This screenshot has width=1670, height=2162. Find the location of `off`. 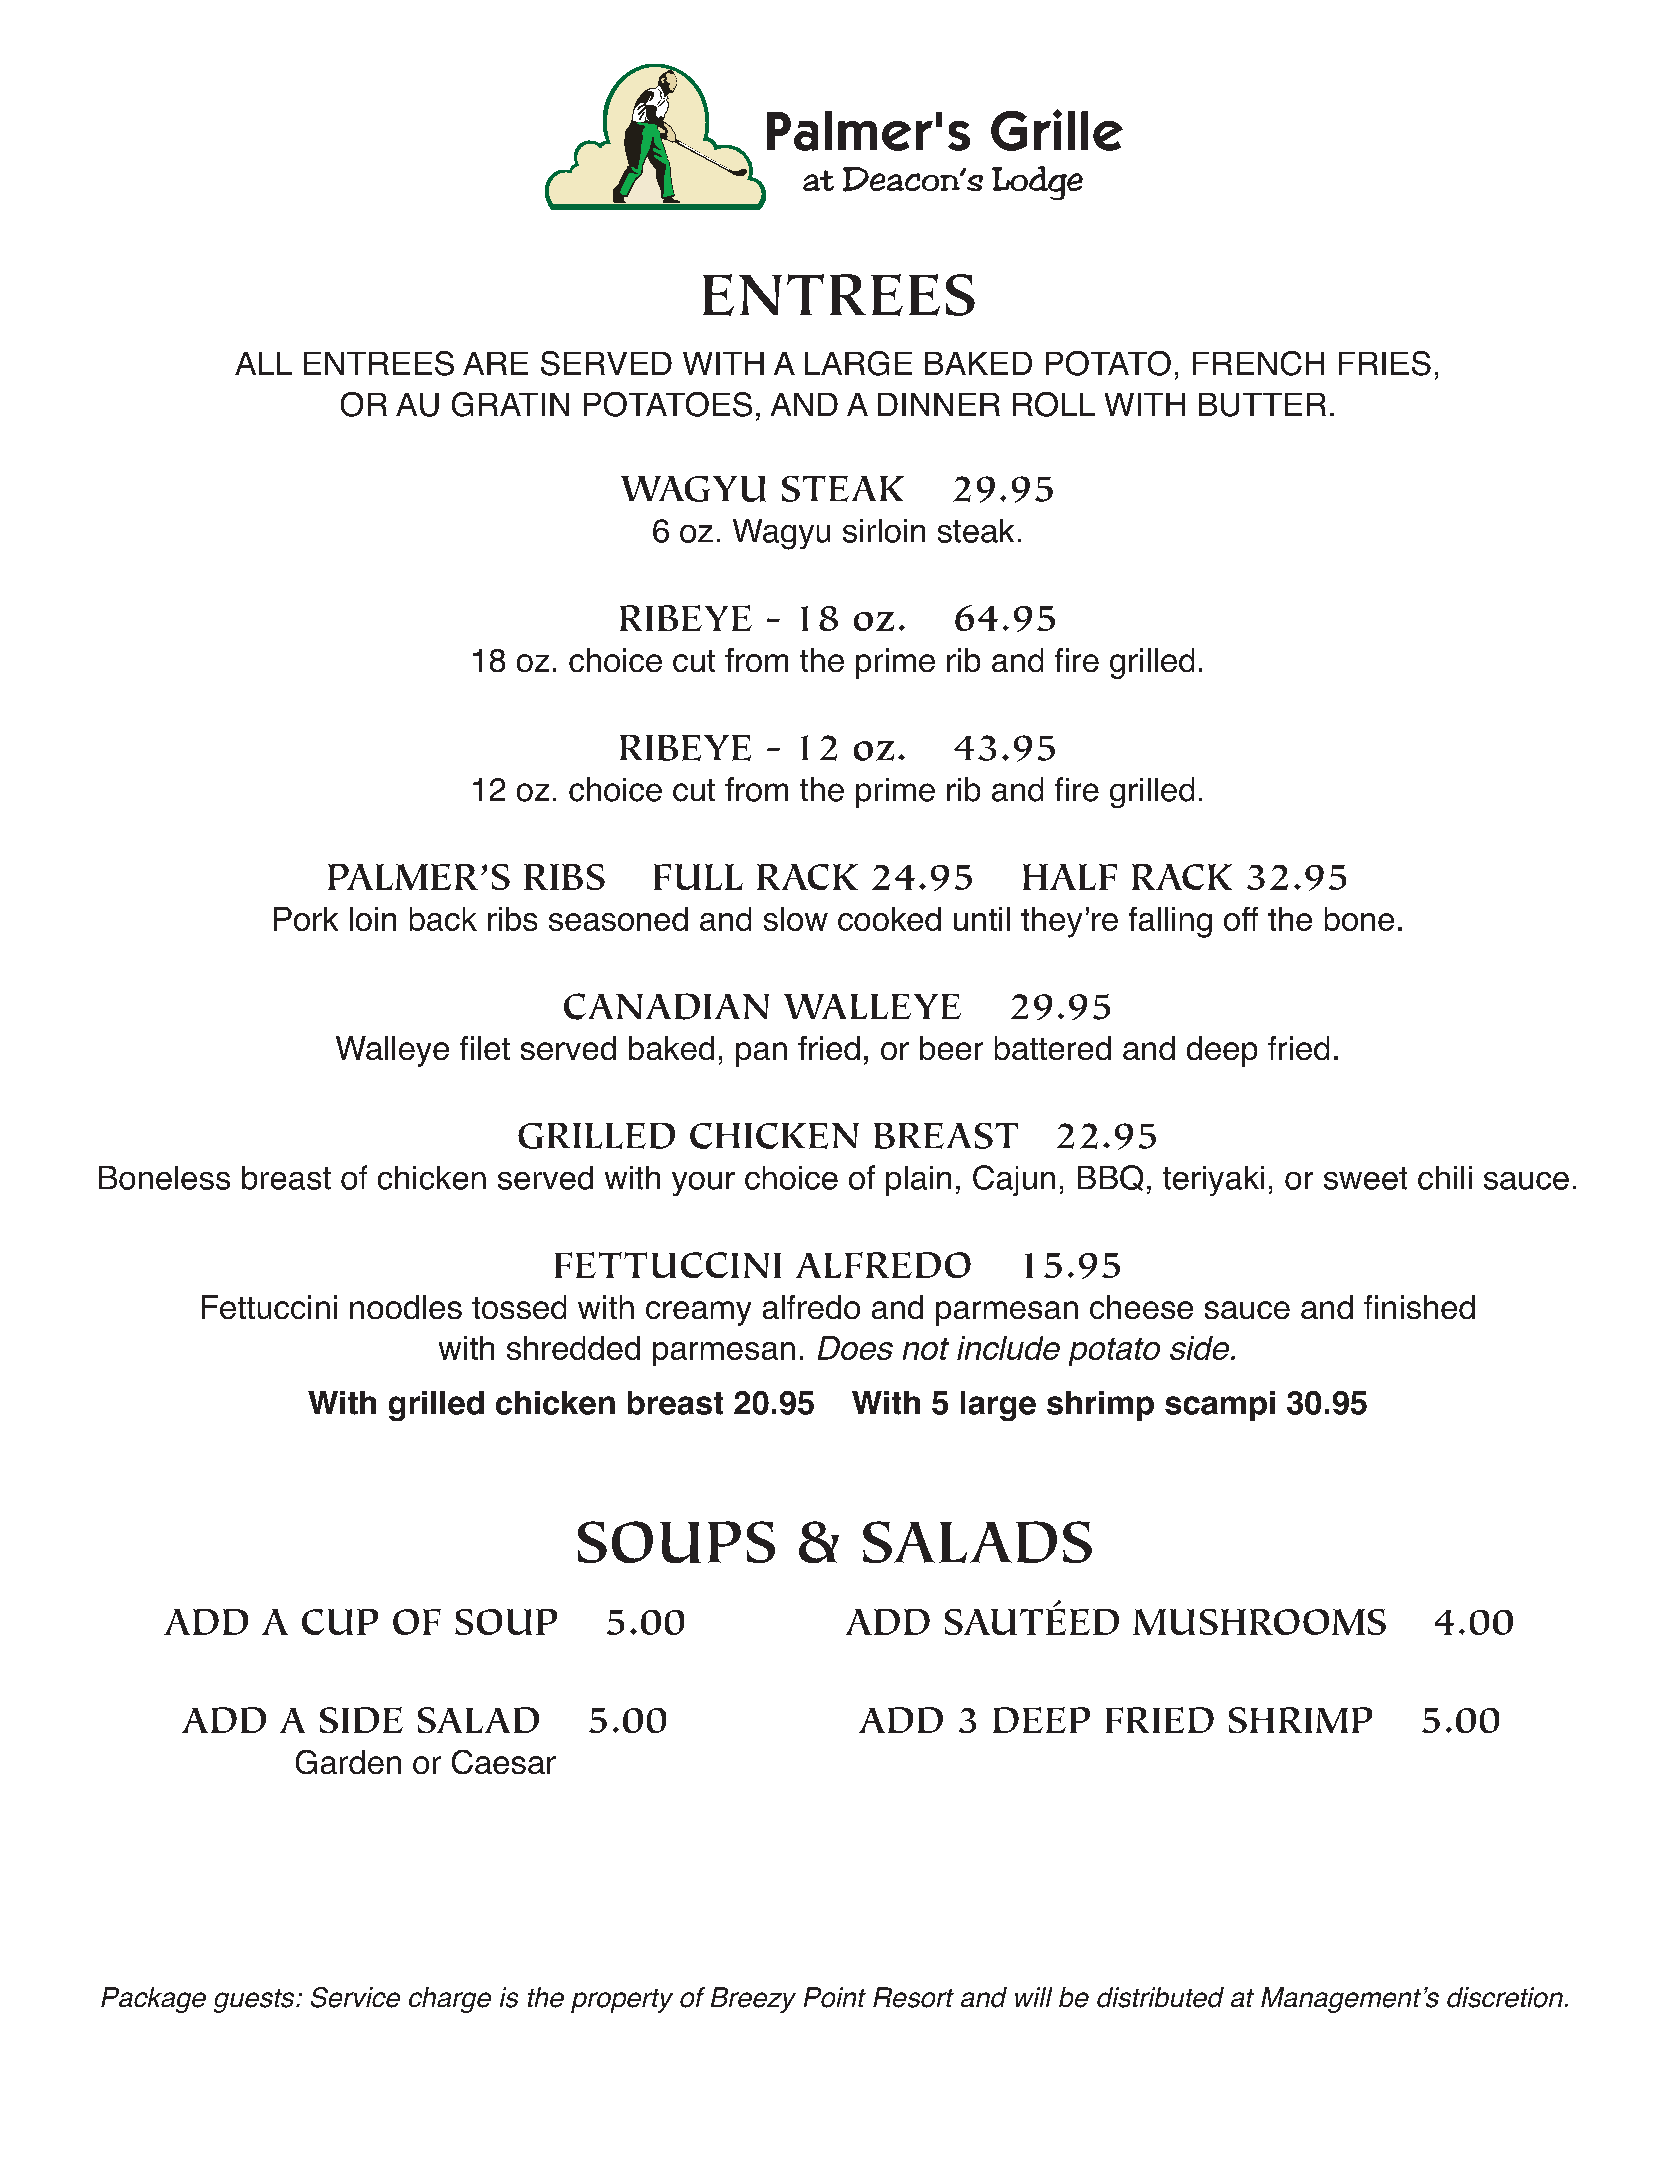

off is located at coordinates (1241, 919).
